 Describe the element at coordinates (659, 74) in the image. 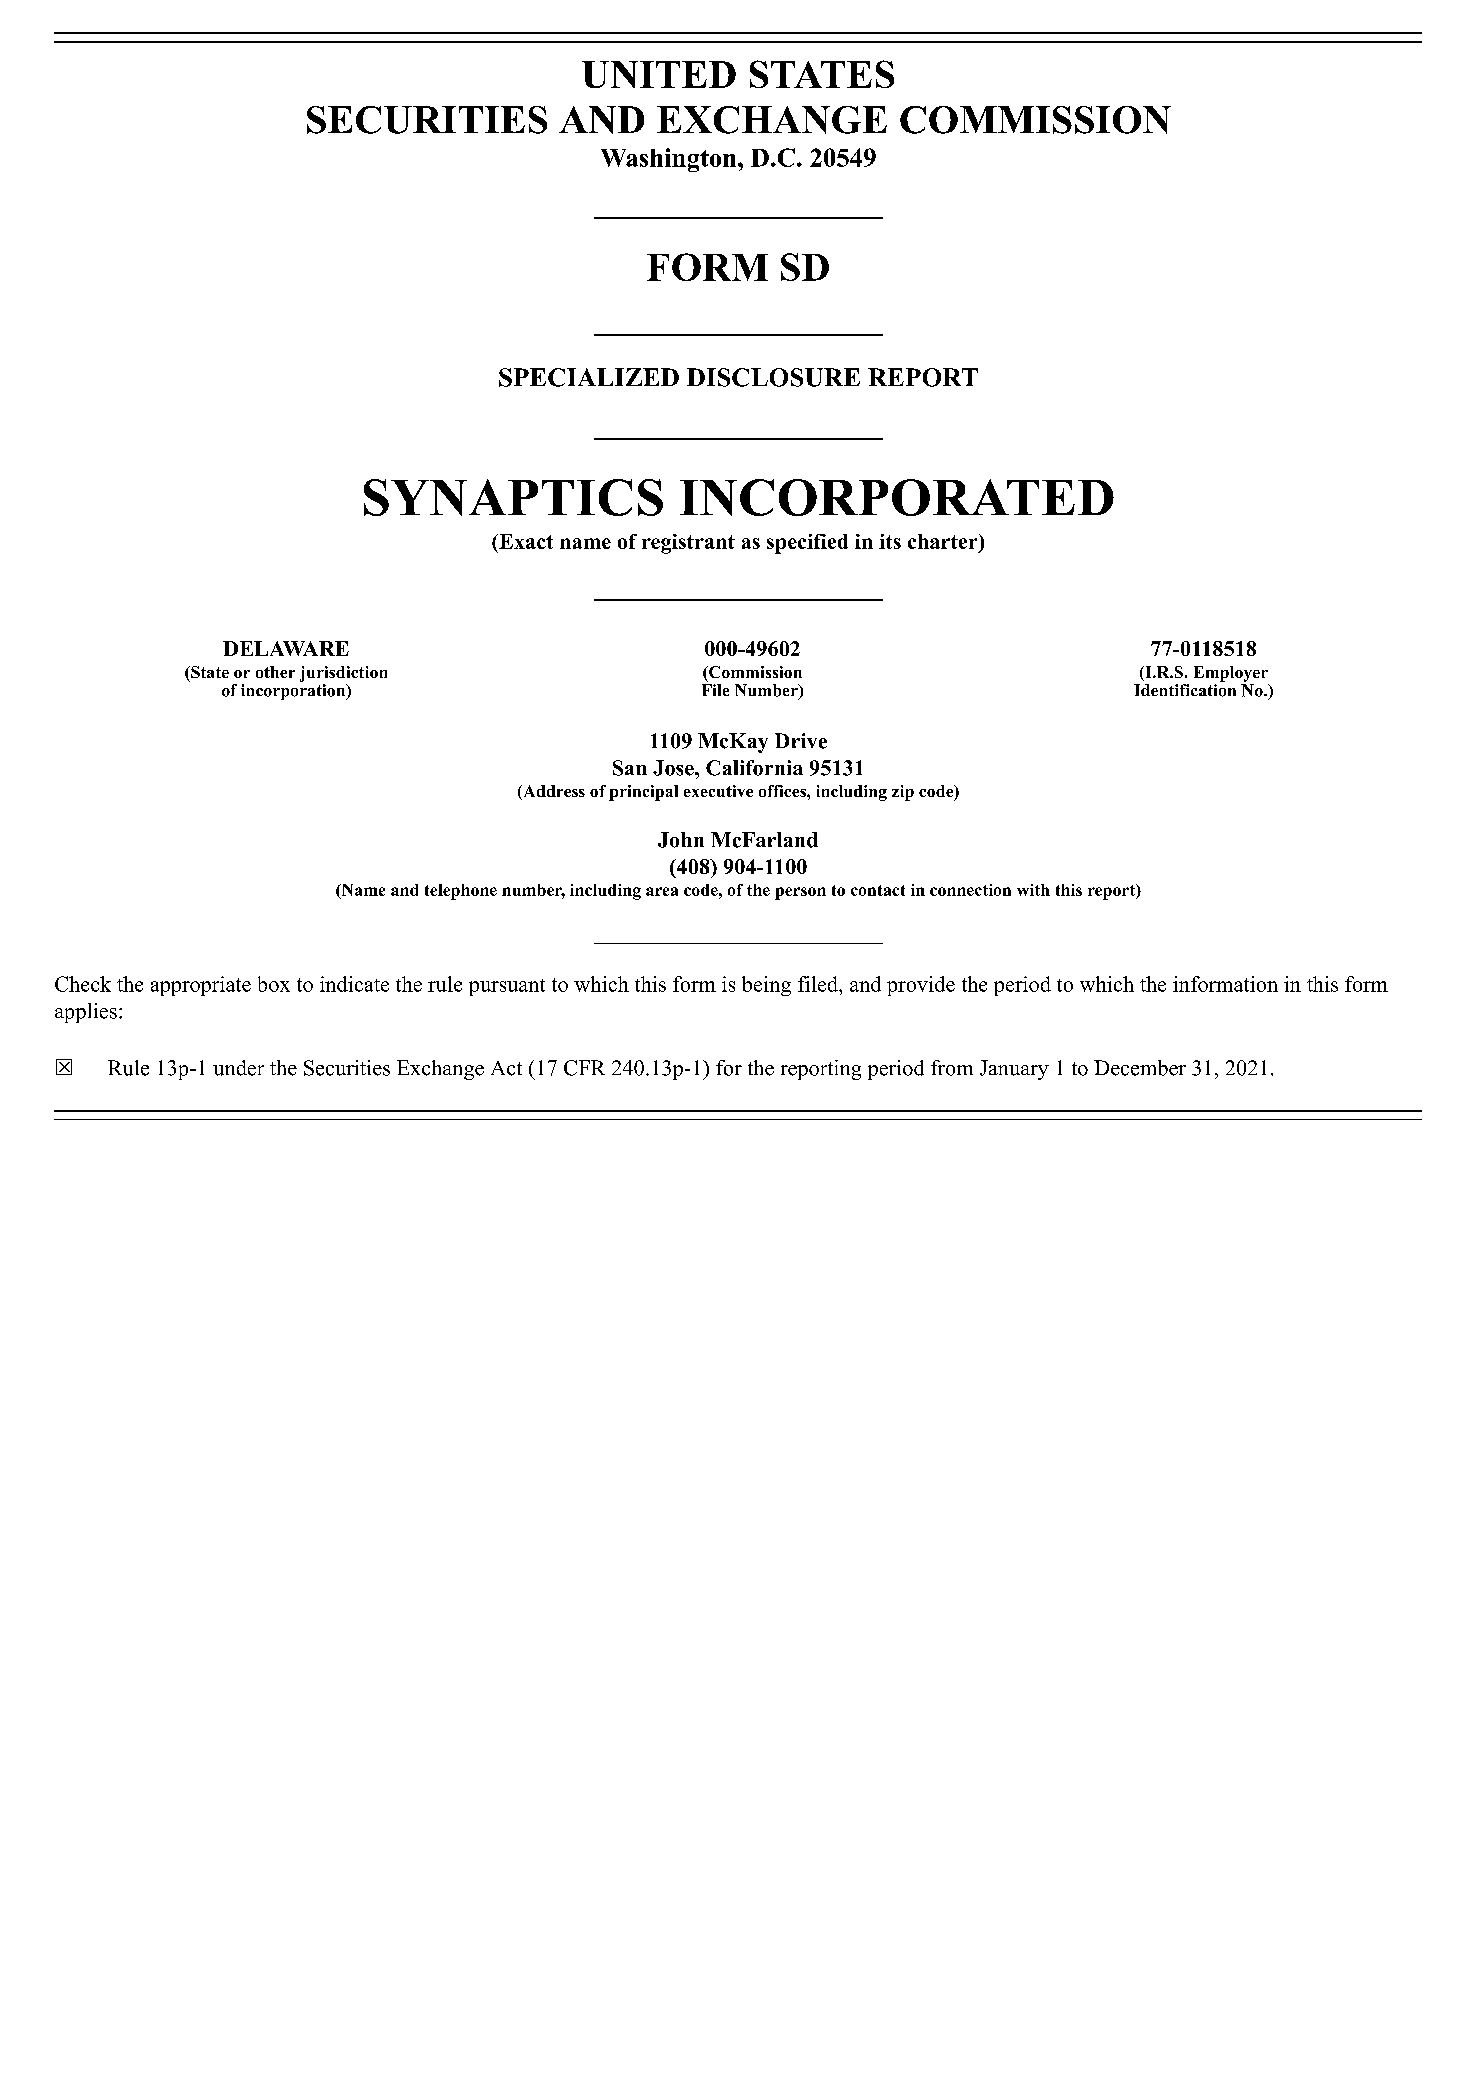

I see `UNITED` at that location.
